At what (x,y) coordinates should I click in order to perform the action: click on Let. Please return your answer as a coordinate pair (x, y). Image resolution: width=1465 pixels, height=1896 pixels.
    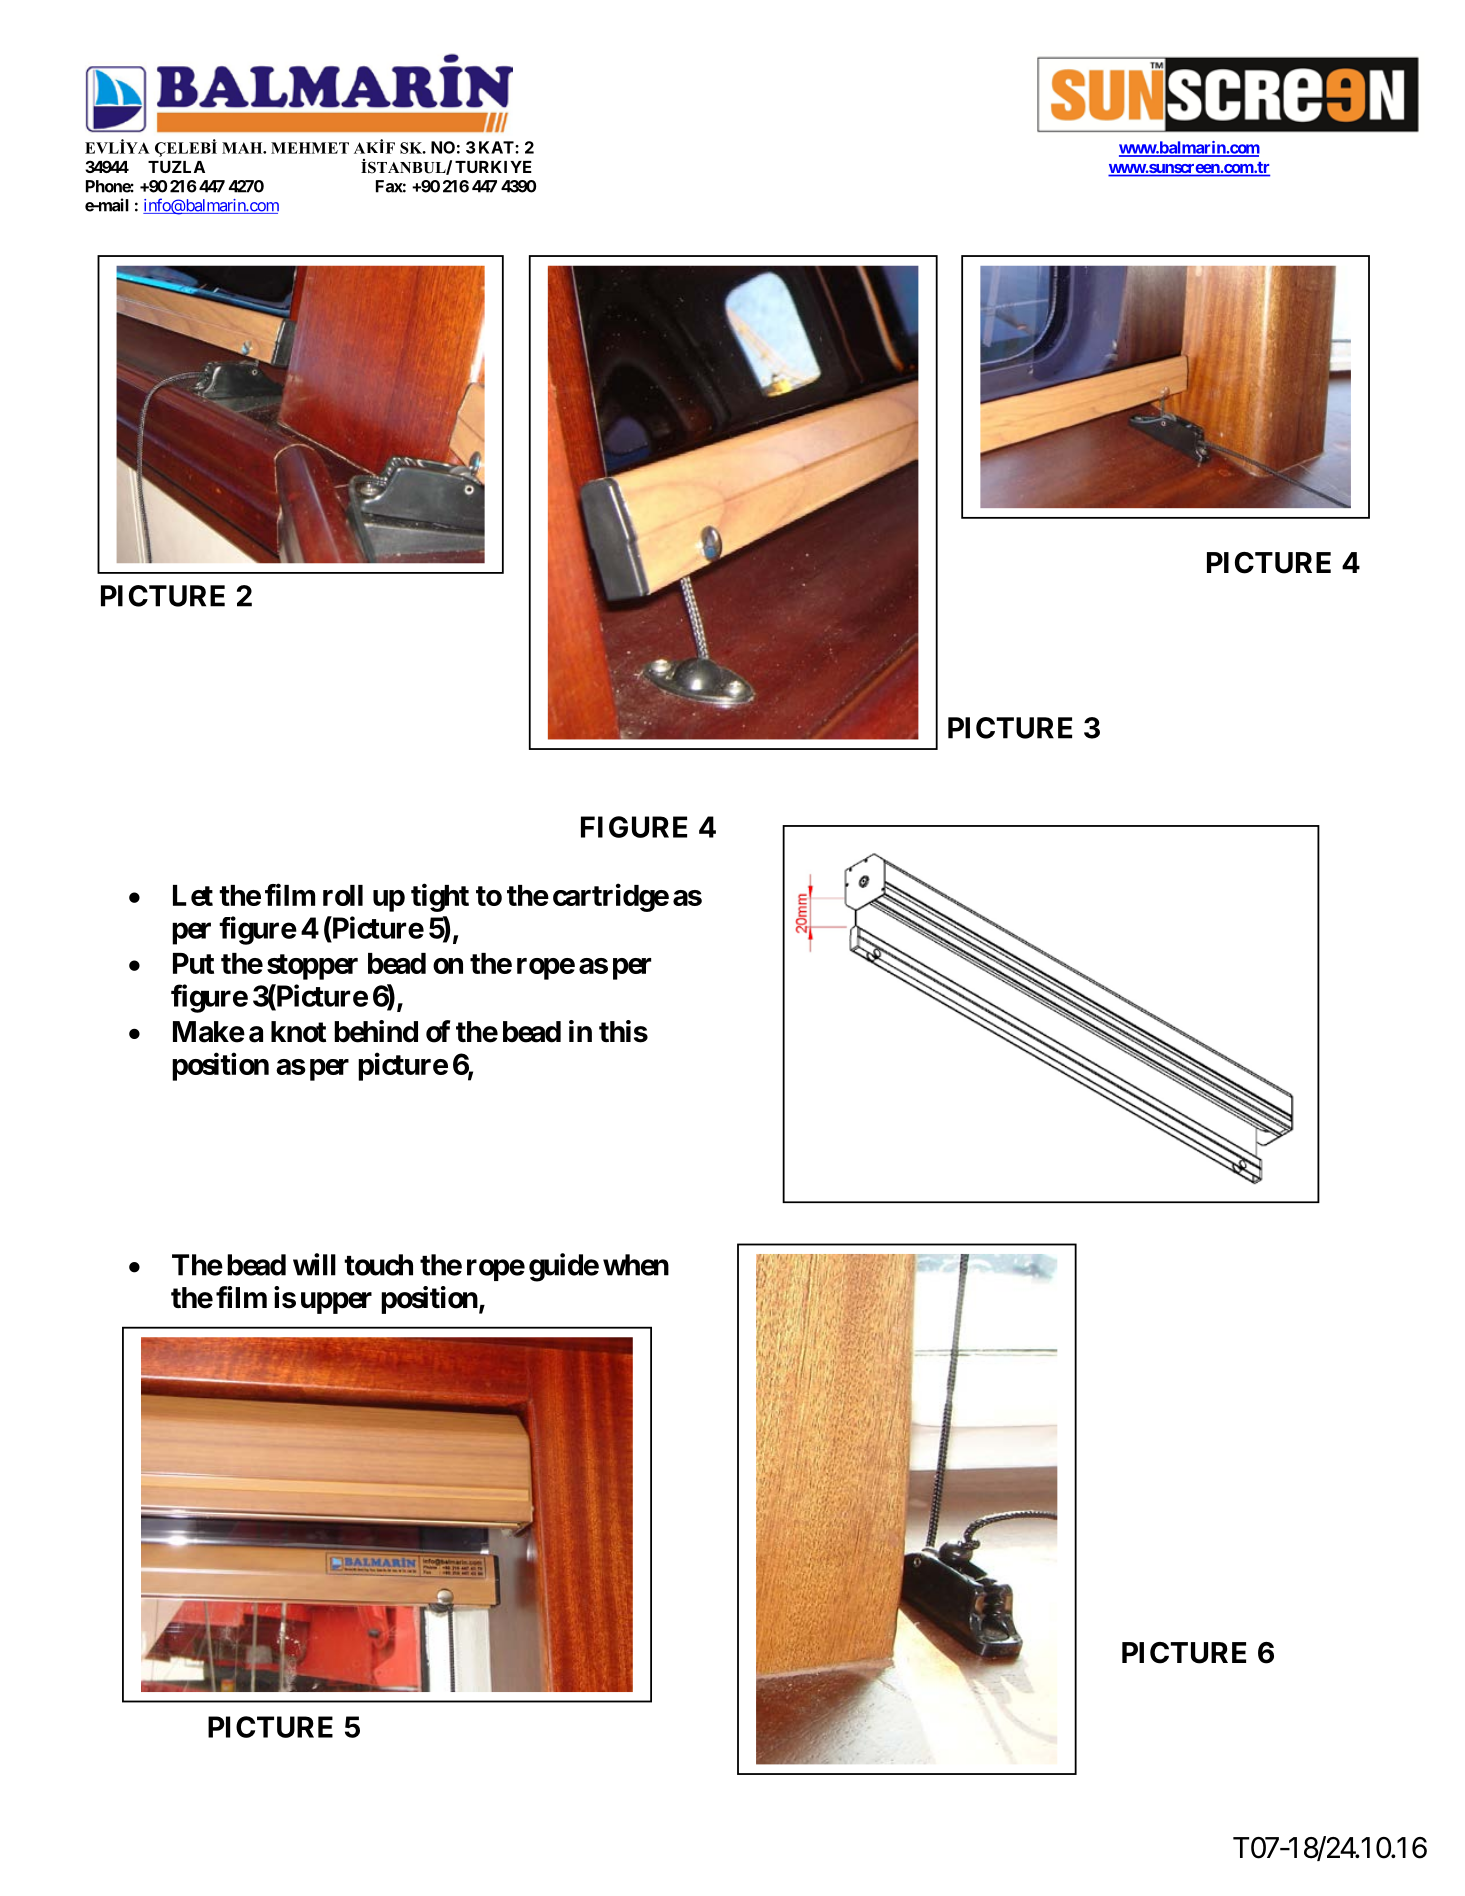
    Looking at the image, I should click on (193, 895).
